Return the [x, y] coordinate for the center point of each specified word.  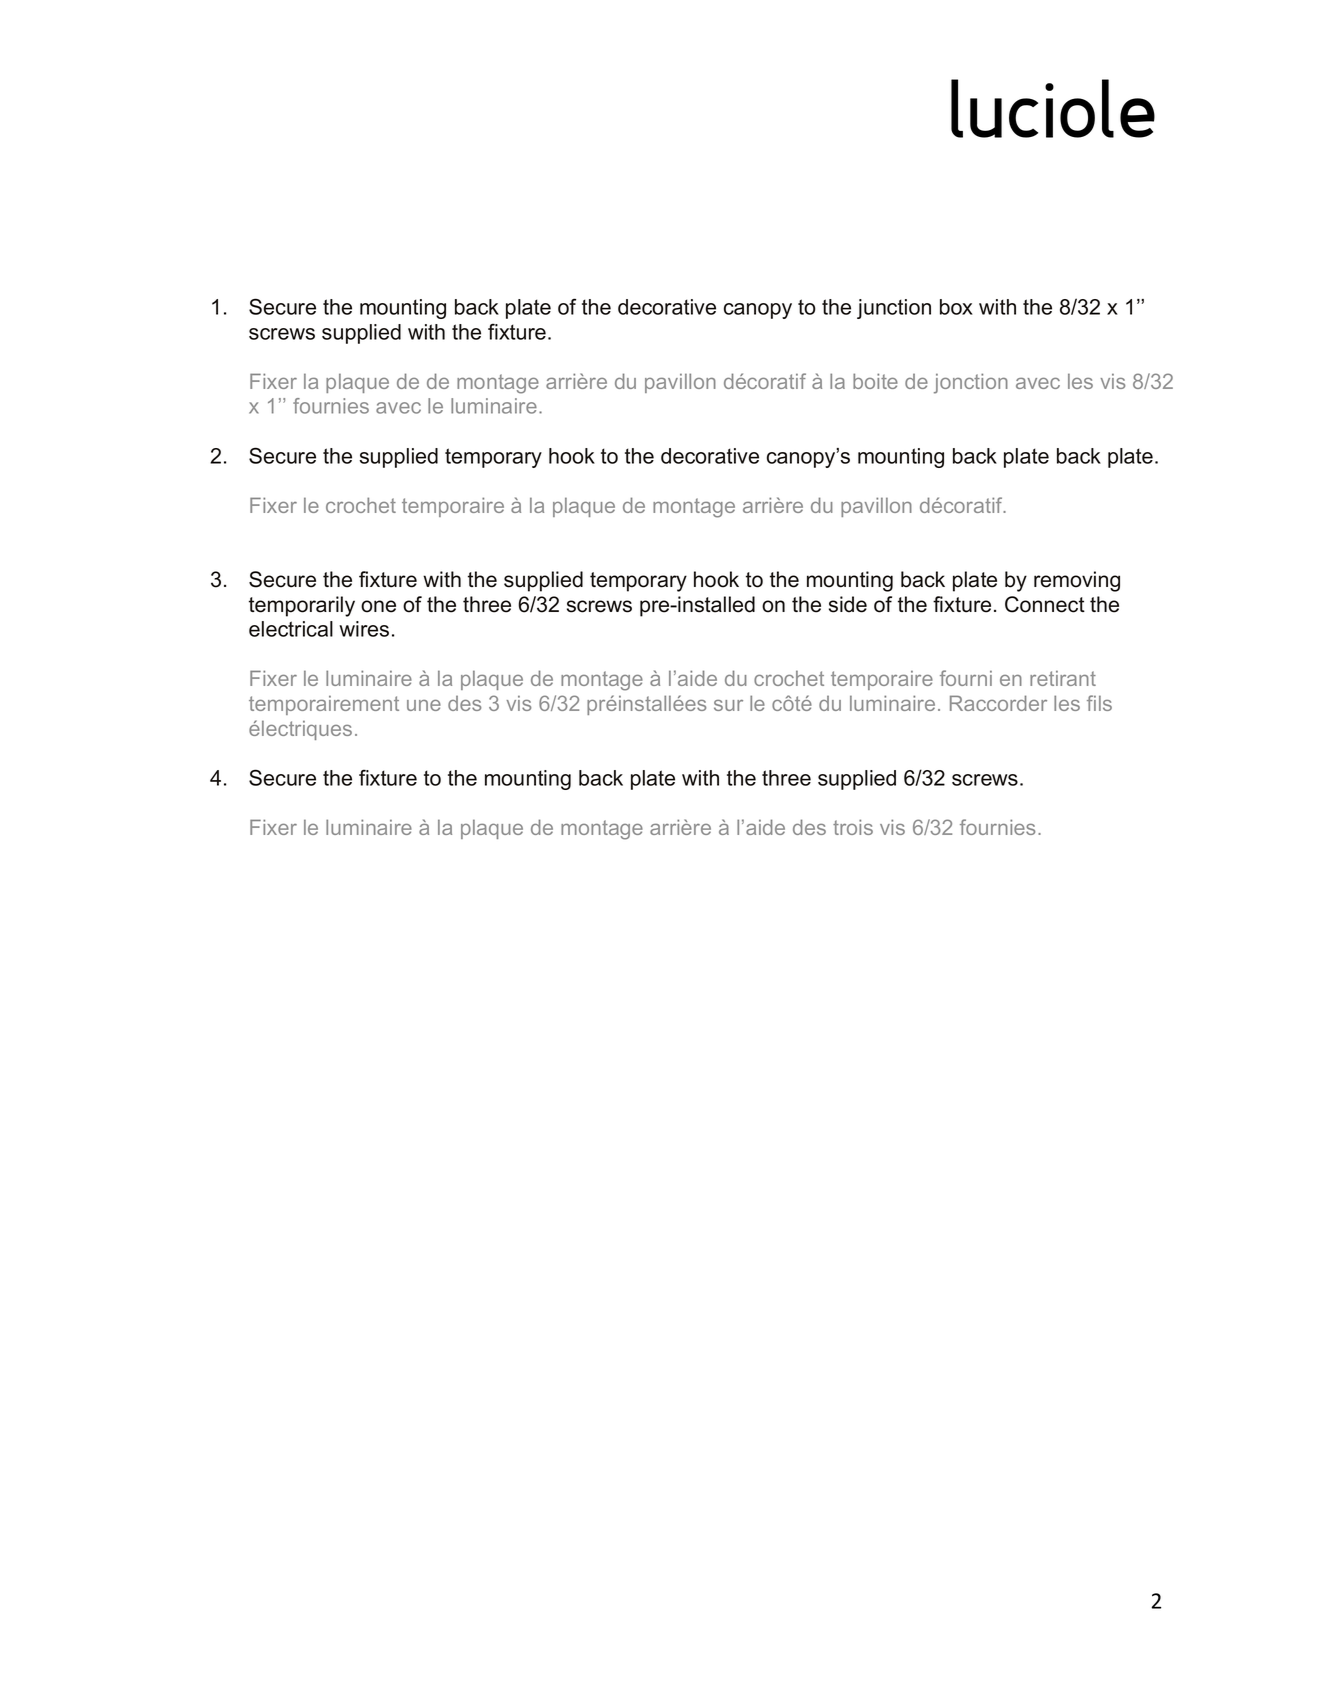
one [378, 606]
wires [364, 629]
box [956, 307]
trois [853, 827]
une [424, 705]
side [848, 604]
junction [894, 309]
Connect [1045, 604]
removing [1077, 581]
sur [728, 705]
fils [1099, 703]
